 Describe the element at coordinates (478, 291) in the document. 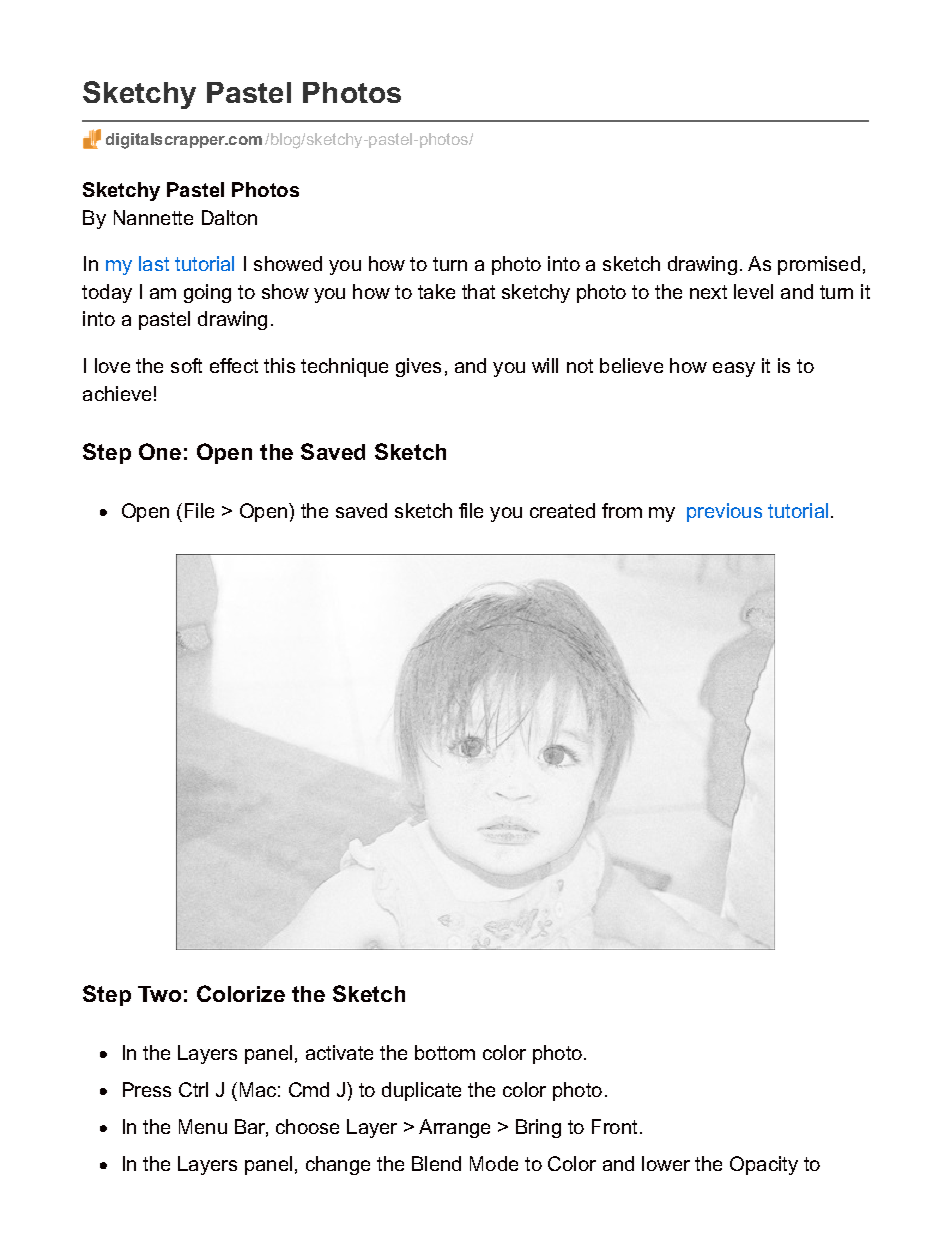

I see `that` at that location.
